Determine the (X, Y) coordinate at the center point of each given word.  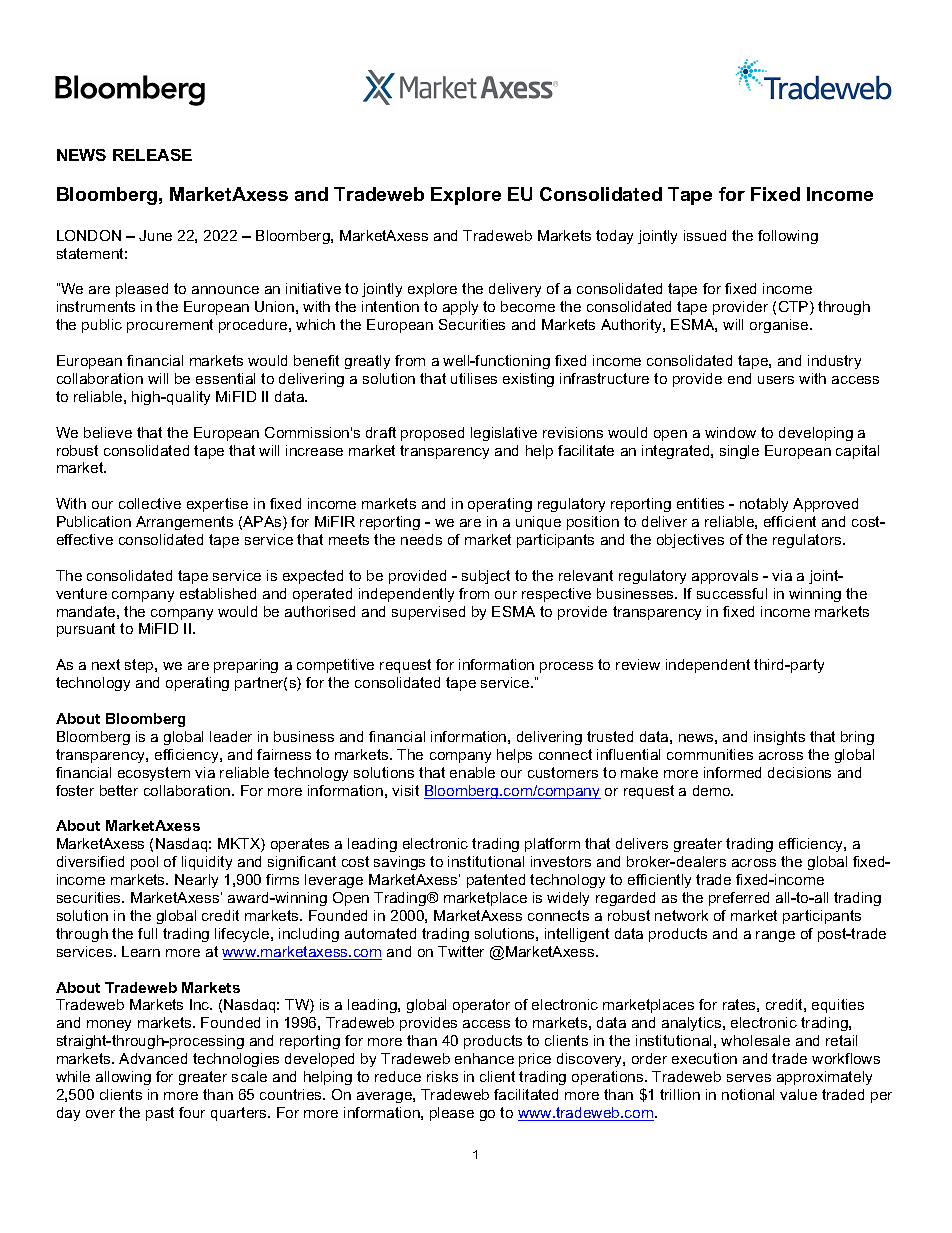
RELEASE (152, 155)
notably (764, 505)
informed (732, 772)
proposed (432, 434)
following (788, 237)
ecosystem (154, 774)
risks (442, 1076)
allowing (123, 1078)
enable (472, 772)
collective (150, 503)
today (614, 237)
